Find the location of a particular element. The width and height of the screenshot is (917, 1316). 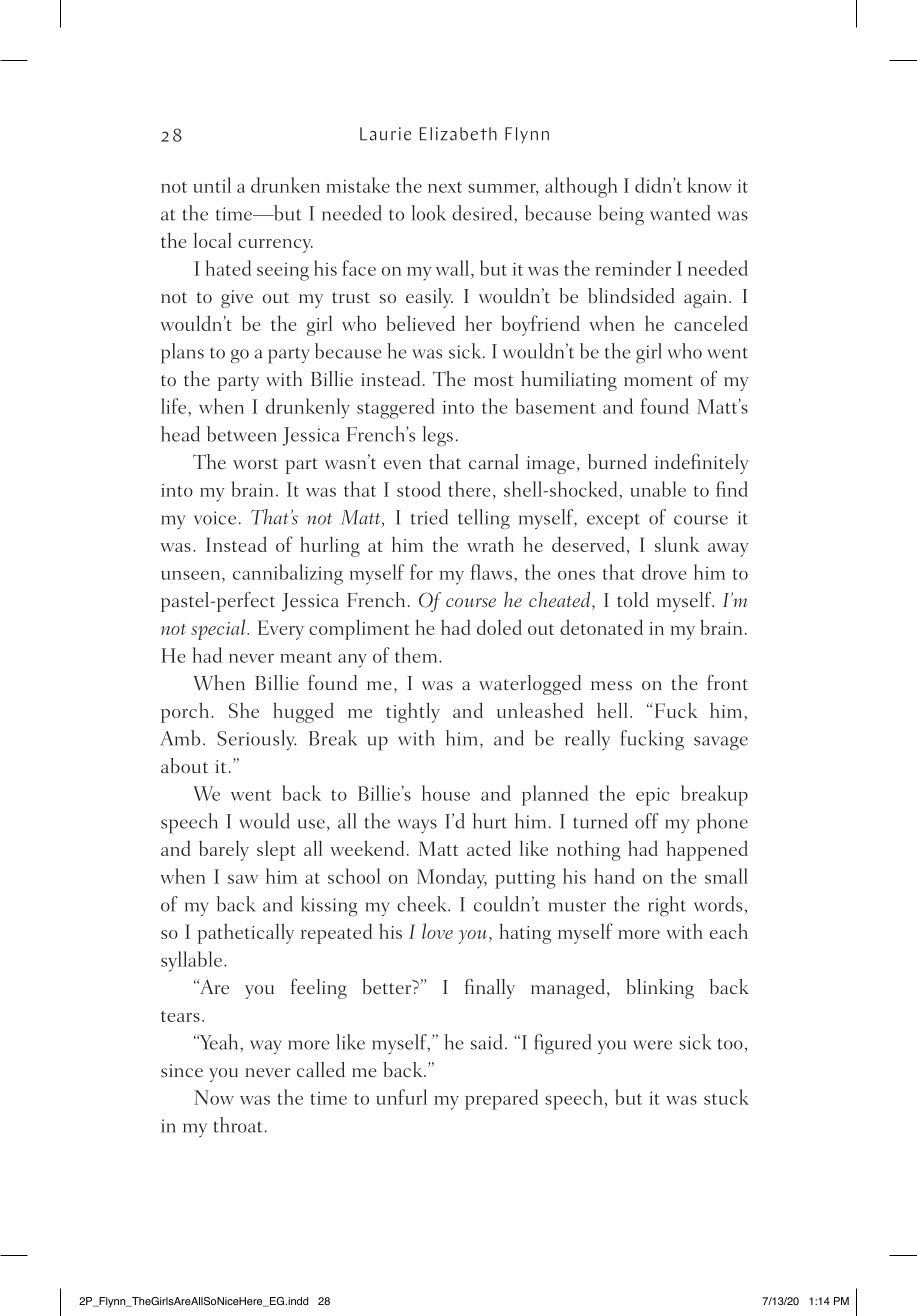

epic is located at coordinates (653, 796).
